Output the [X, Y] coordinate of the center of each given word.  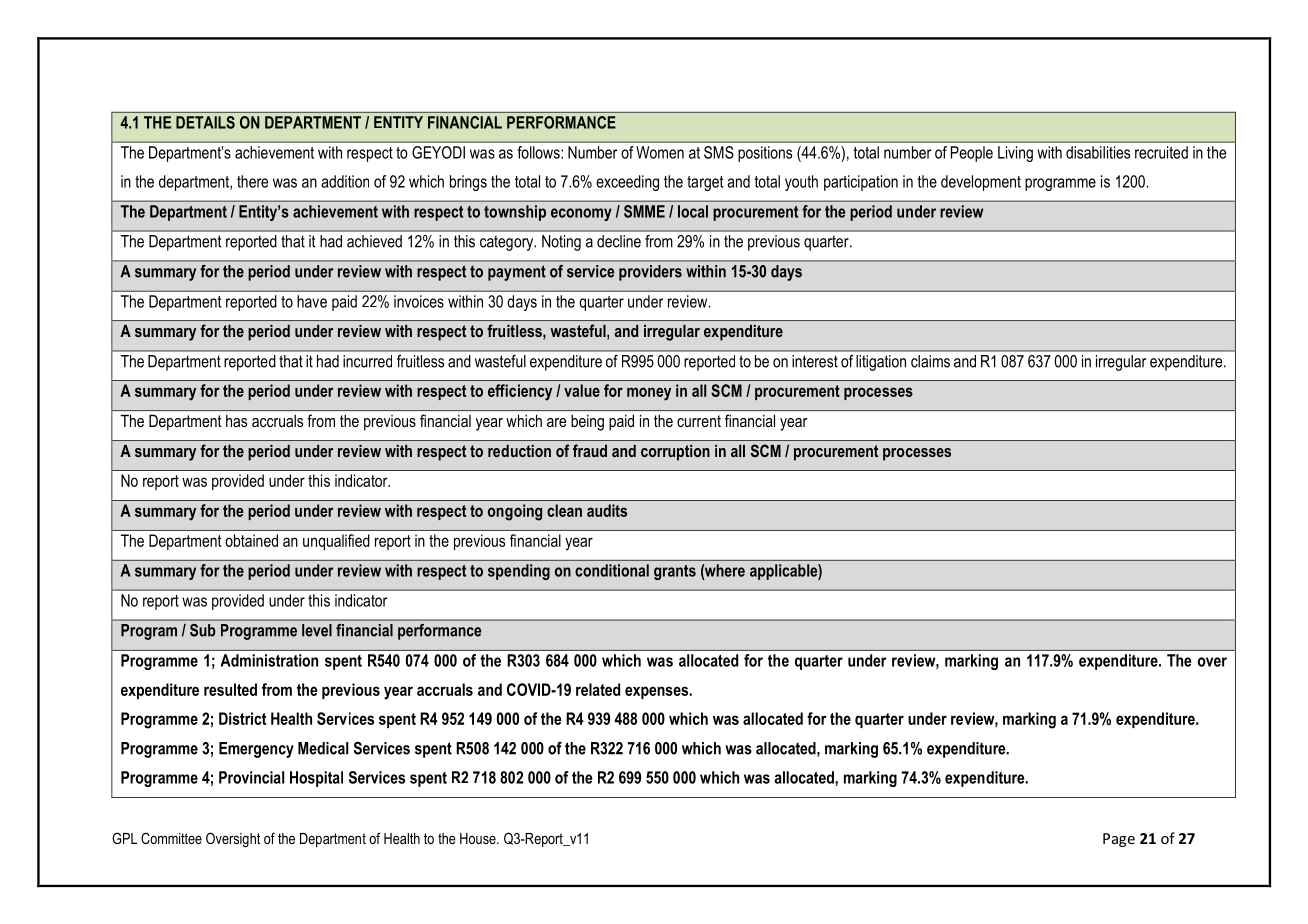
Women [660, 152]
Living [1015, 154]
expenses [657, 692]
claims [930, 361]
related [598, 689]
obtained [251, 540]
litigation [881, 363]
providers [650, 273]
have [312, 301]
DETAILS [205, 122]
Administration [269, 660]
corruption [675, 453]
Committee [171, 838]
